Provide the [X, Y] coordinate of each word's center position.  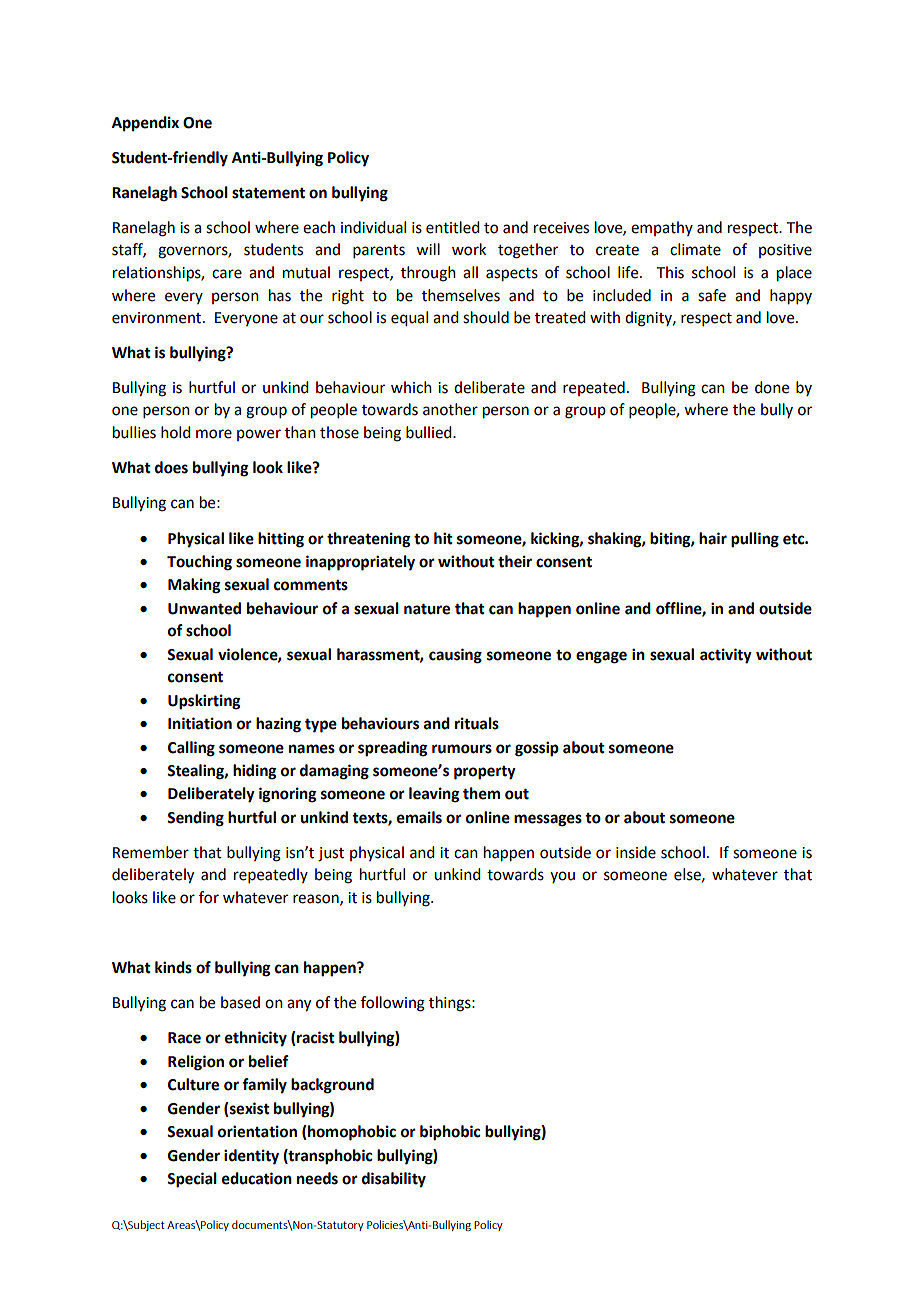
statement [268, 193]
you [562, 877]
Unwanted [204, 608]
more [214, 434]
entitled [452, 227]
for [209, 897]
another [450, 409]
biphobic [450, 1133]
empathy [662, 228]
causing [455, 656]
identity [251, 1157]
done [772, 387]
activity [726, 656]
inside [636, 852]
